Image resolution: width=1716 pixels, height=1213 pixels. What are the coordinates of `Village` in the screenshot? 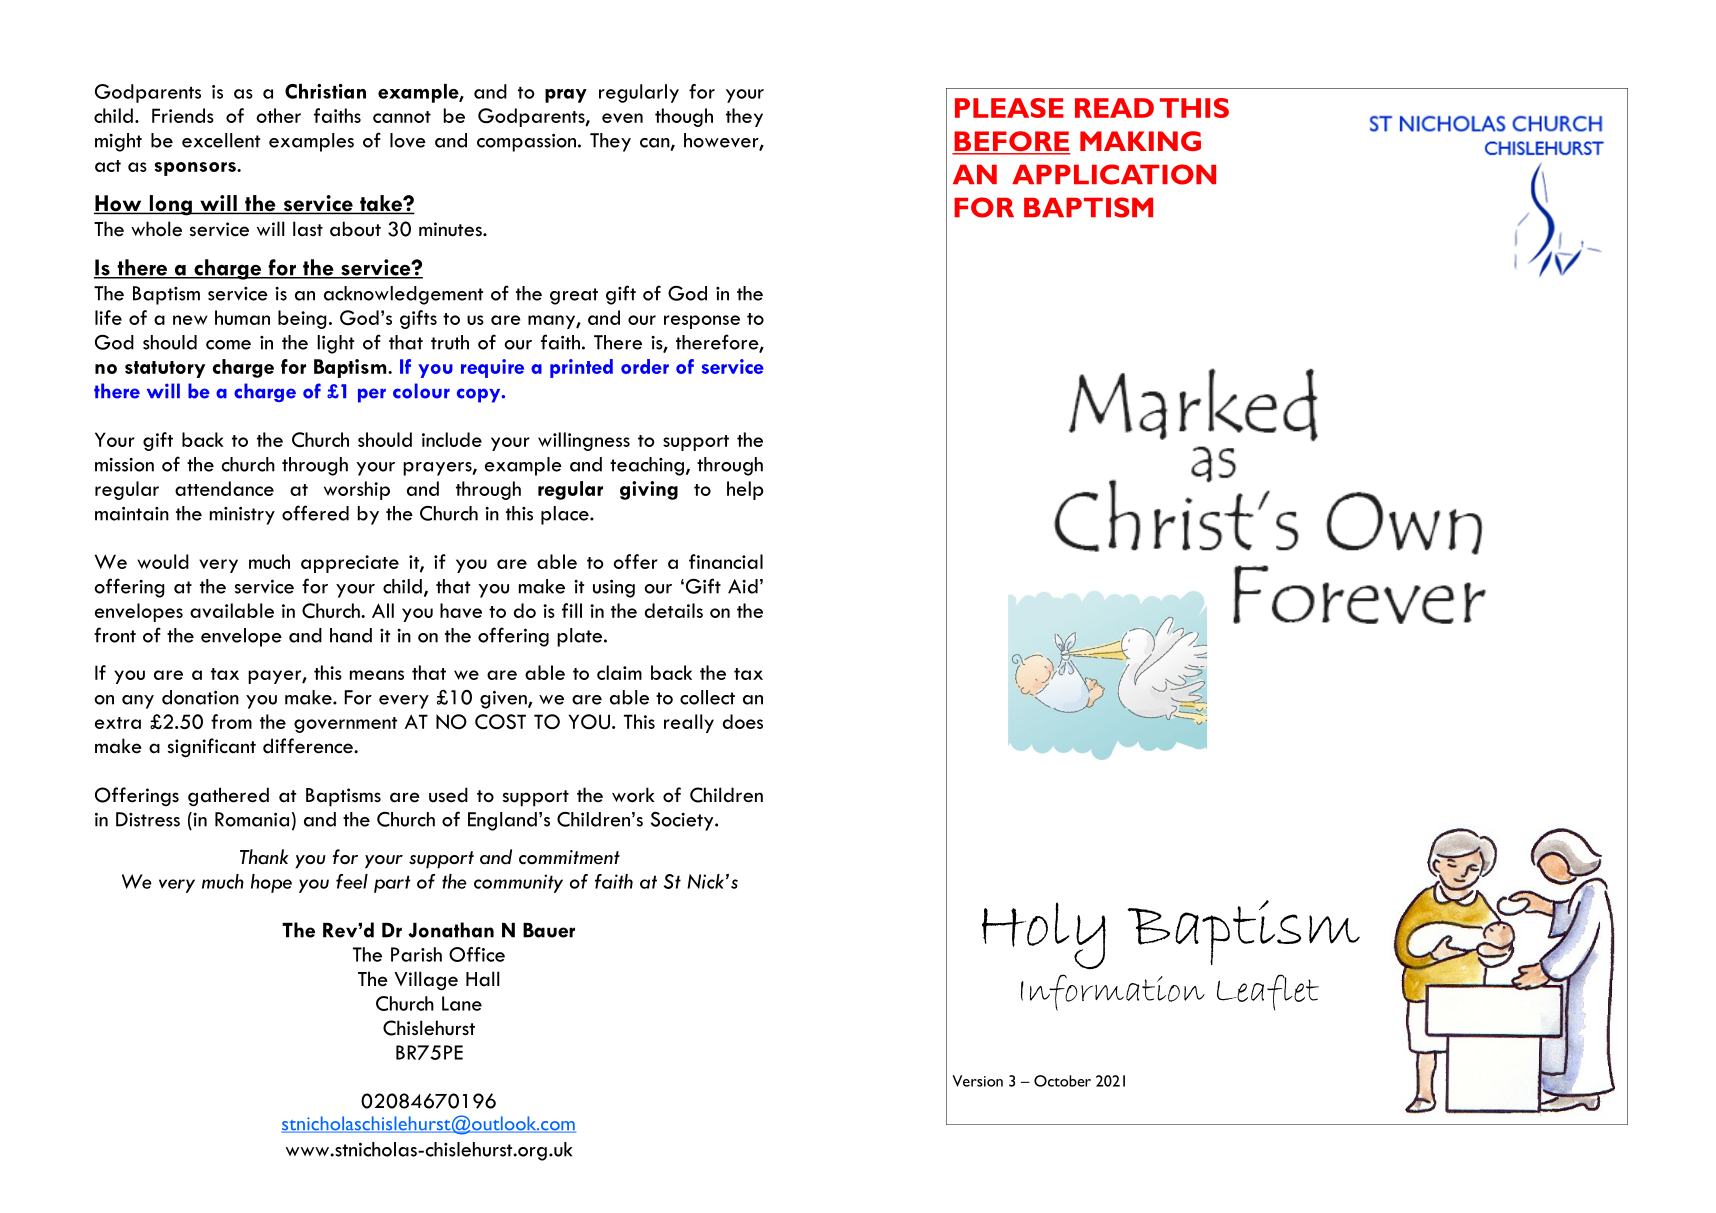 It's located at (426, 981).
